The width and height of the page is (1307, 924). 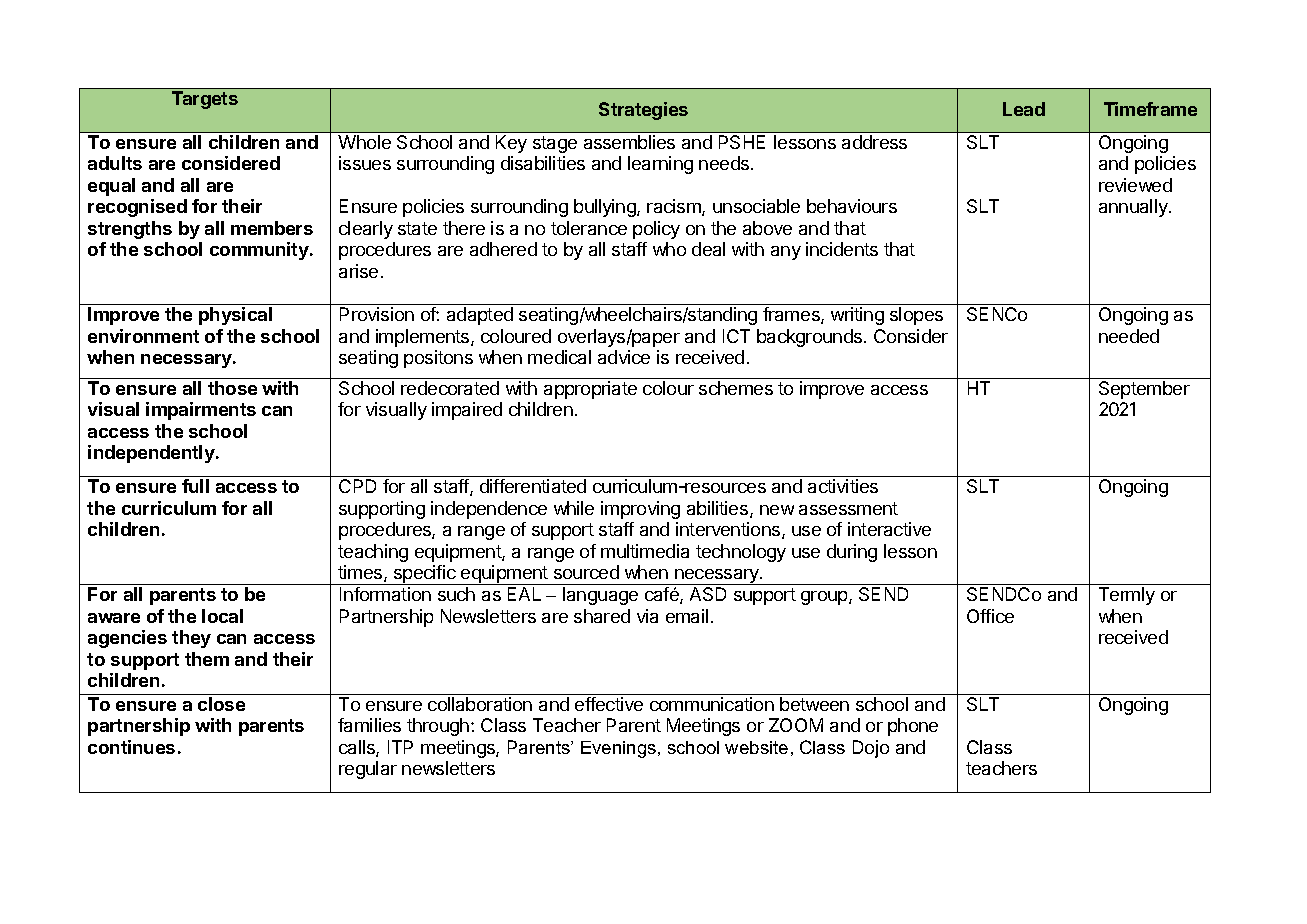 What do you see at coordinates (131, 747) in the page?
I see `continues` at bounding box center [131, 747].
